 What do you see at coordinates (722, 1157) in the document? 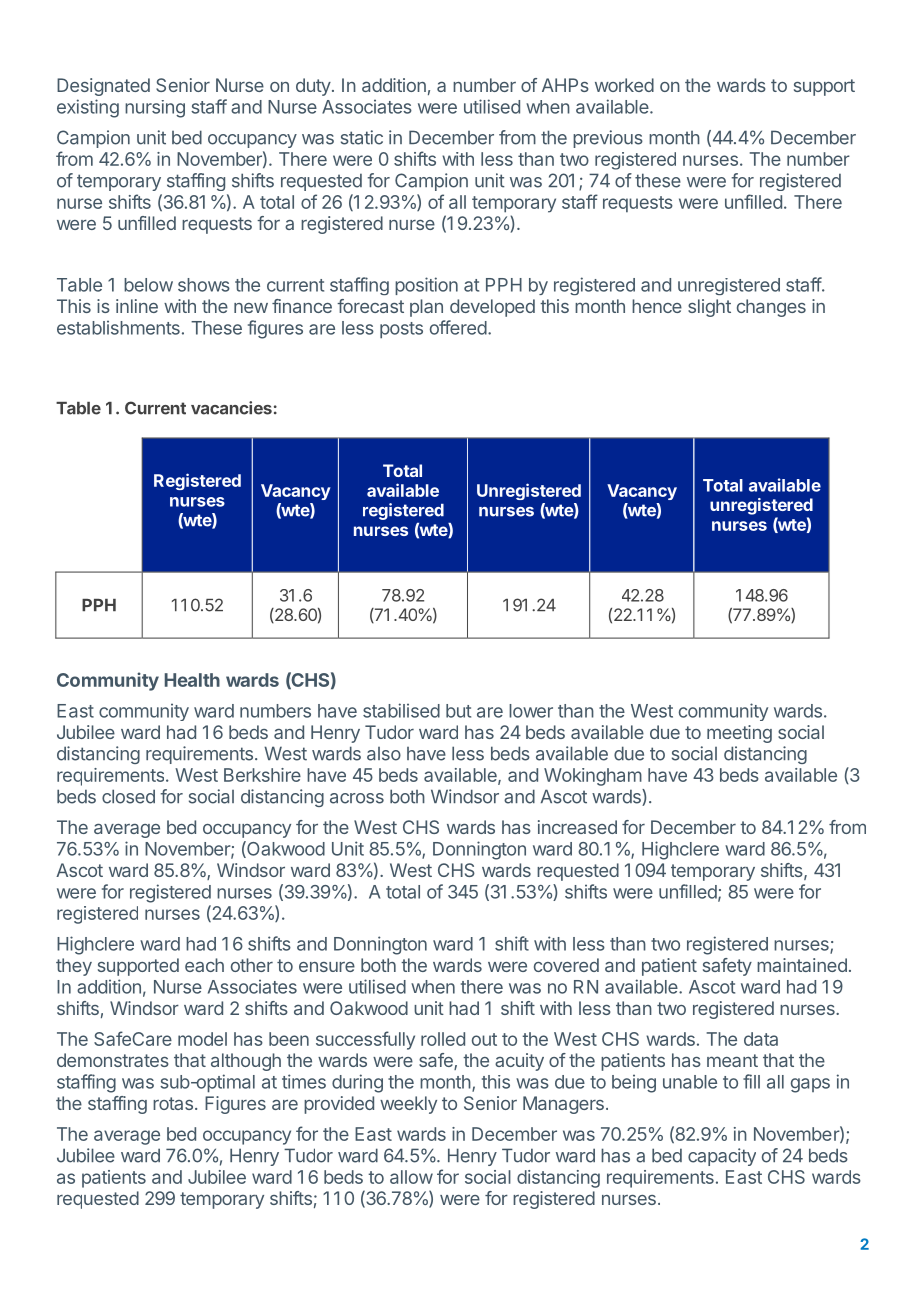
I see `capacity` at bounding box center [722, 1157].
